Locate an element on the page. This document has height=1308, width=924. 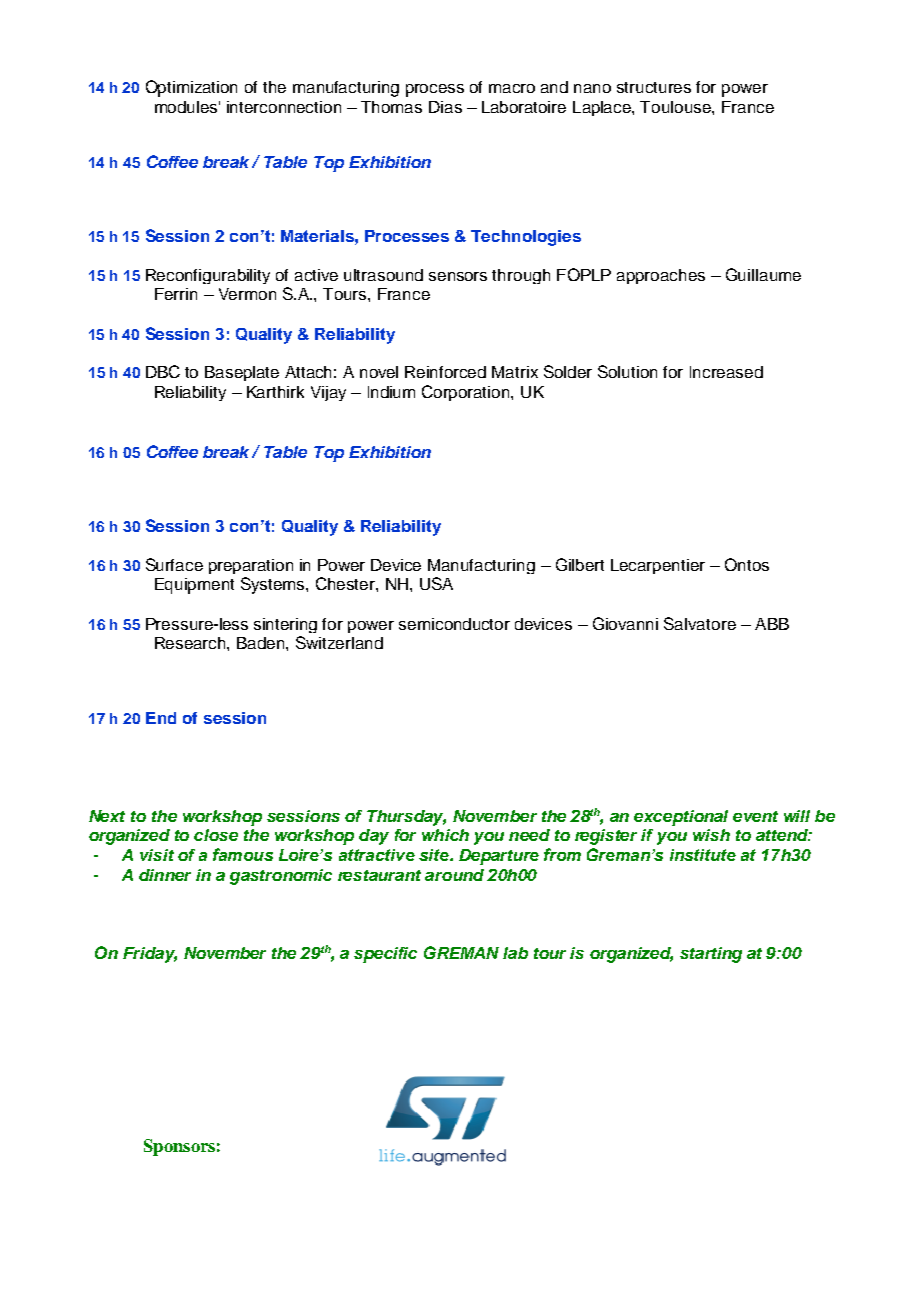
around is located at coordinates (454, 875).
